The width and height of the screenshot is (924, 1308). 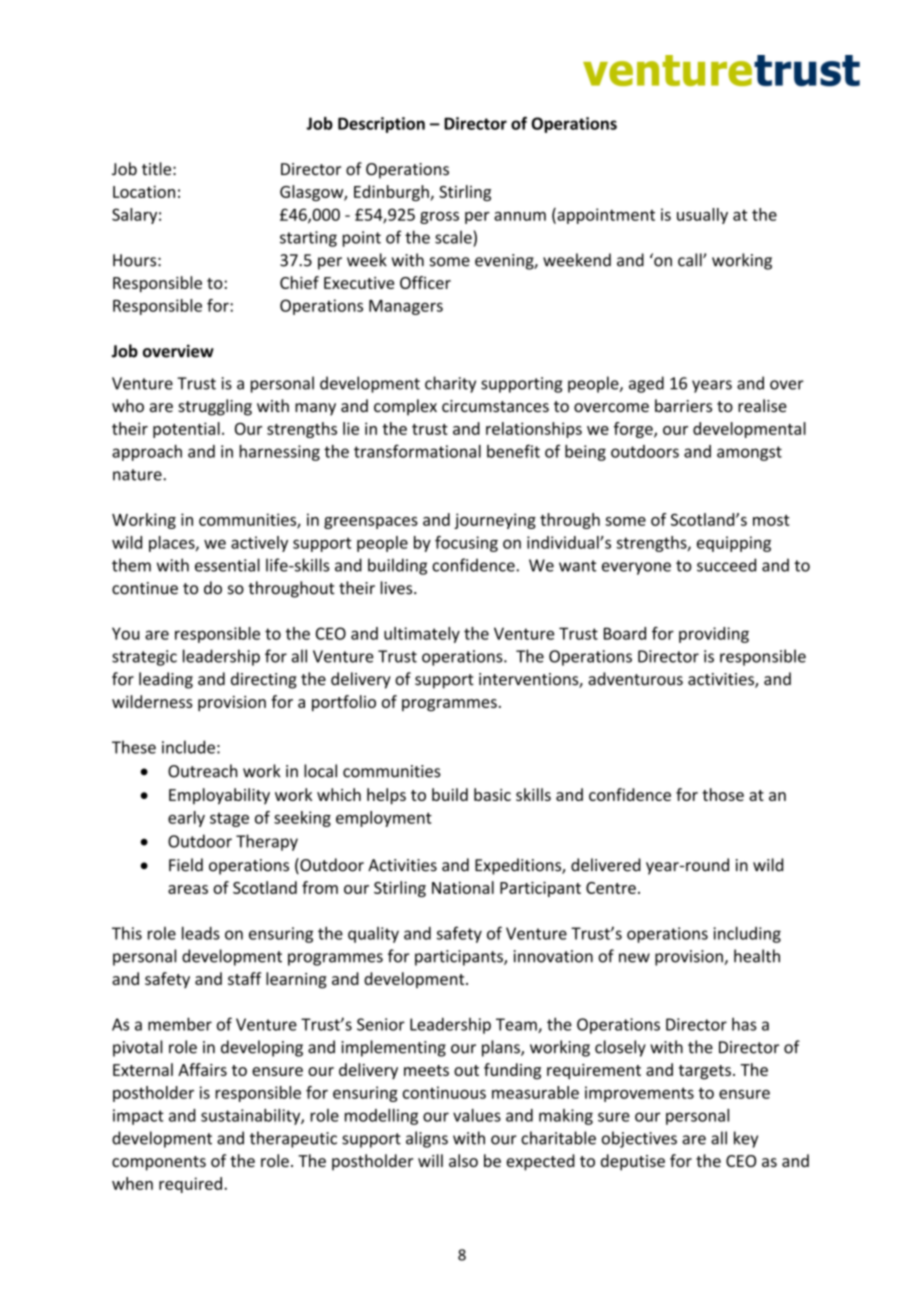 I want to click on ultimately, so click(x=422, y=635).
